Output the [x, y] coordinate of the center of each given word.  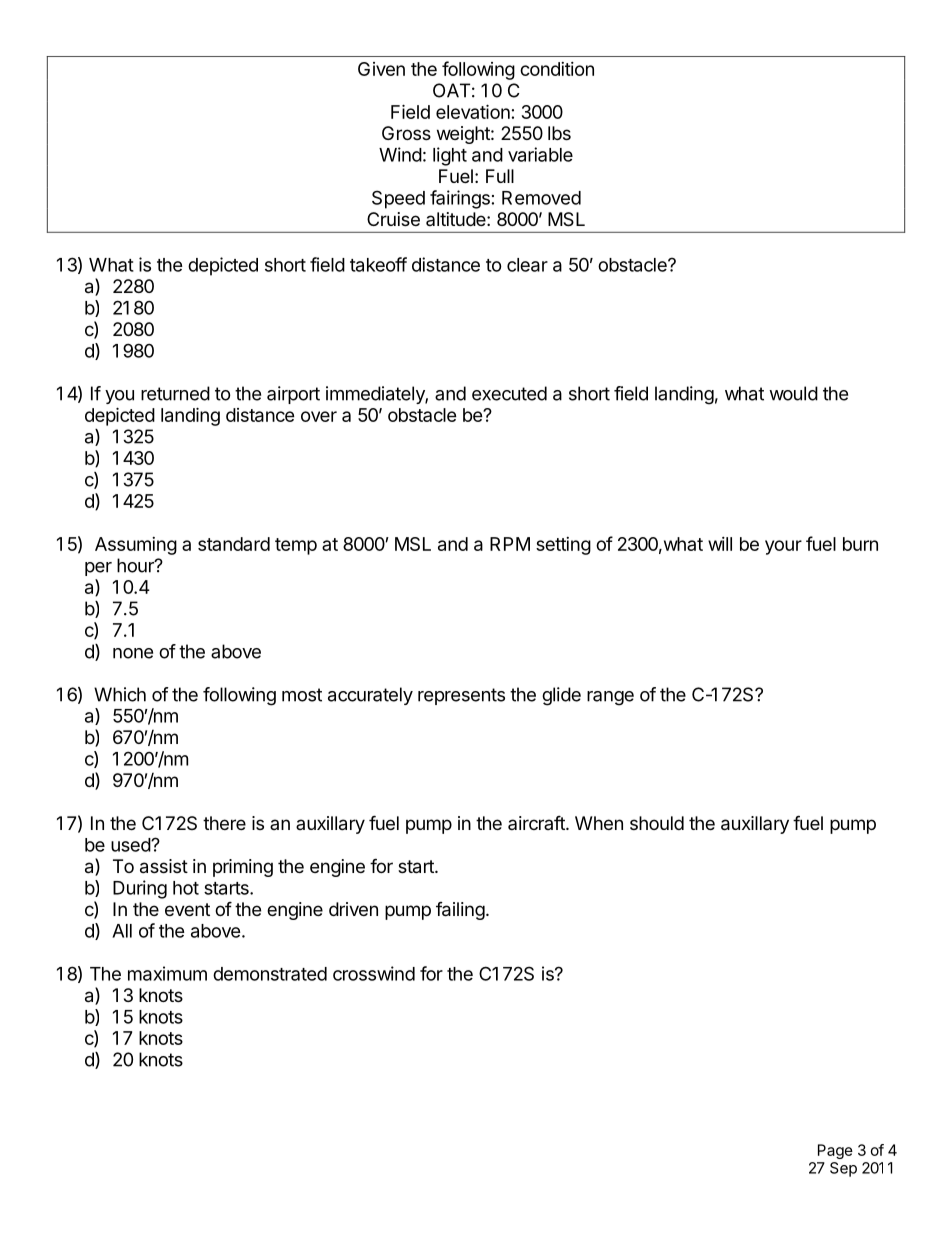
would [793, 393]
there [224, 823]
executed [509, 393]
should [657, 823]
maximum [167, 973]
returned [175, 393]
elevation [473, 111]
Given [381, 69]
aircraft [537, 822]
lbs [559, 133]
